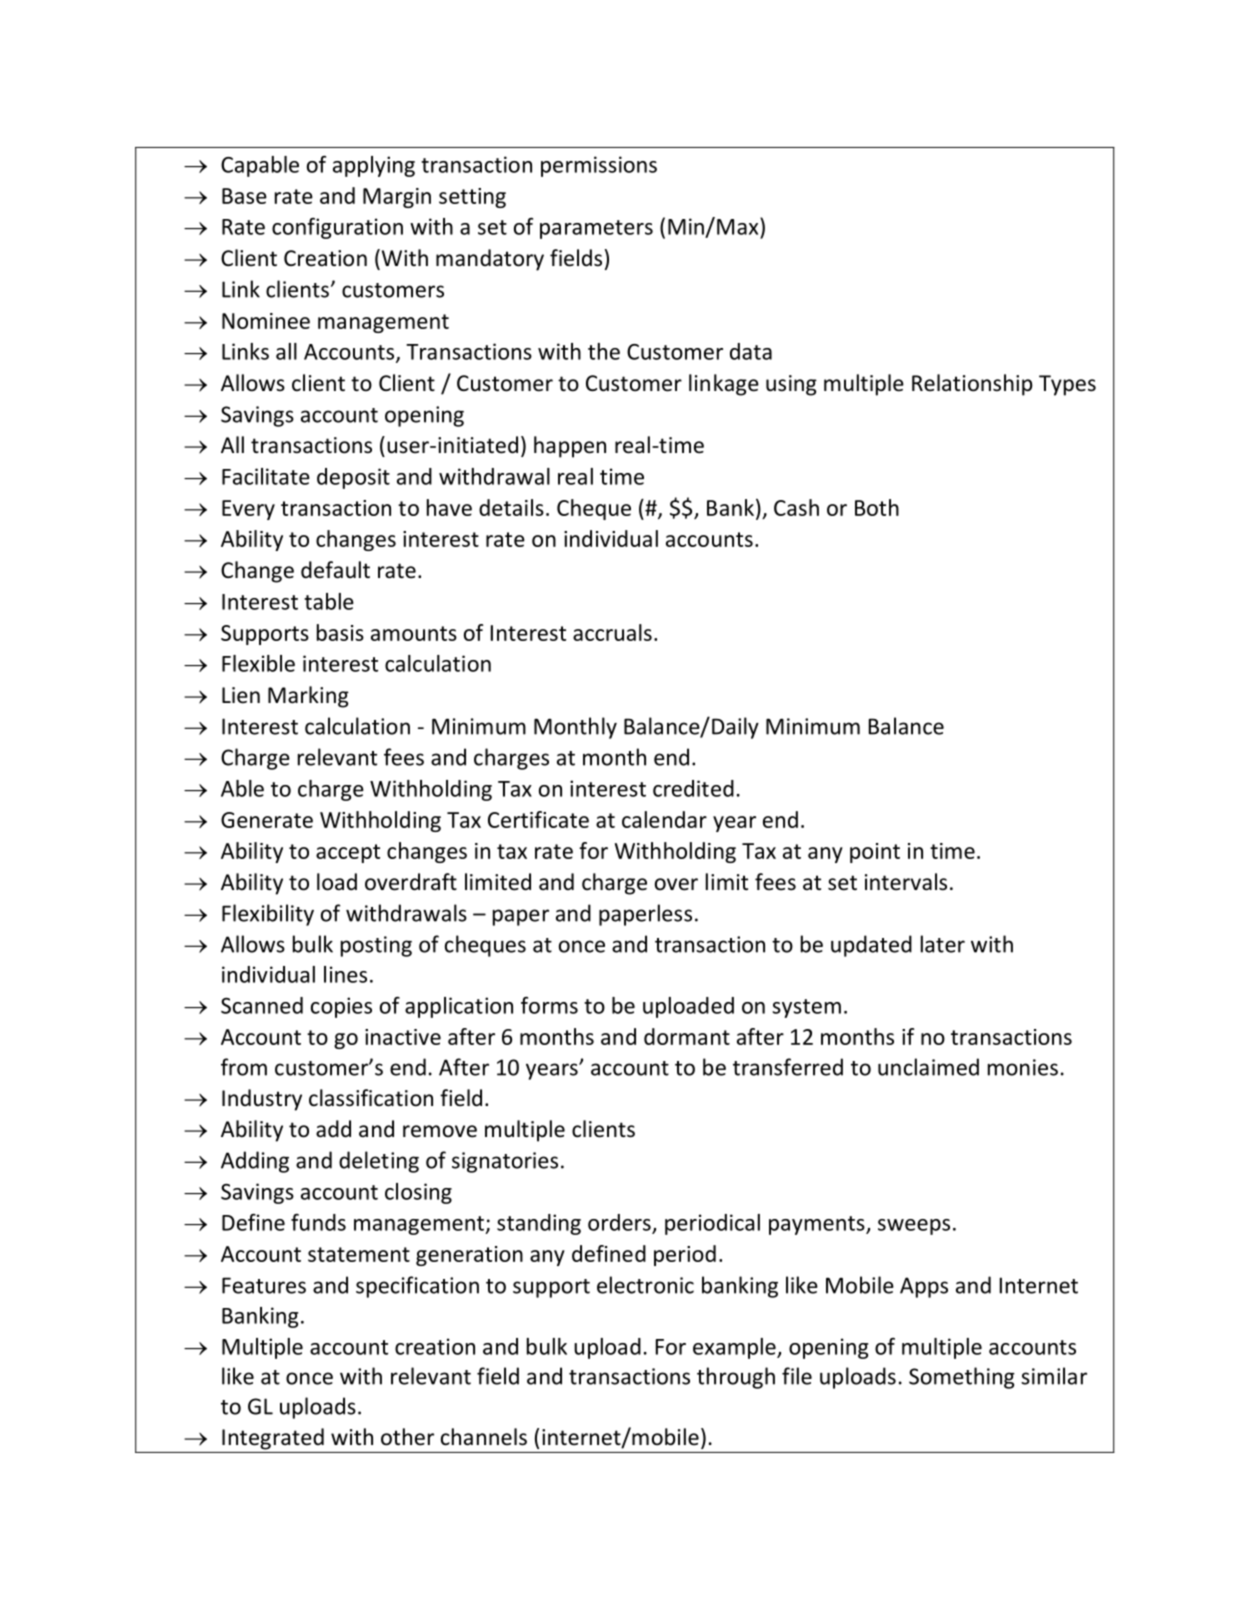  What do you see at coordinates (353, 478) in the screenshot?
I see `deposit` at bounding box center [353, 478].
